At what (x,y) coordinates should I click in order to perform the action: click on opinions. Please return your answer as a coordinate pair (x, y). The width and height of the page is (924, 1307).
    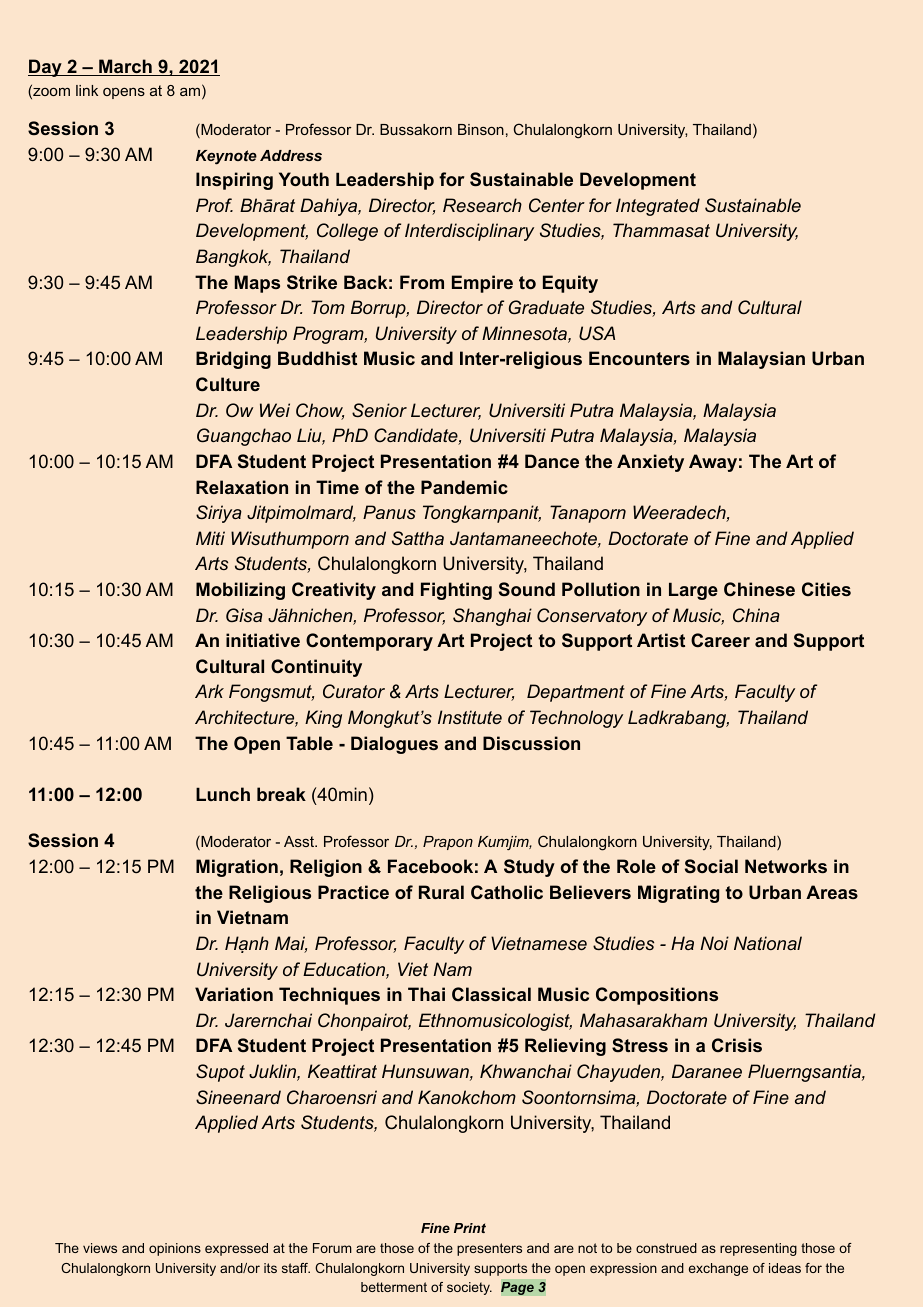
    Looking at the image, I should click on (175, 1249).
